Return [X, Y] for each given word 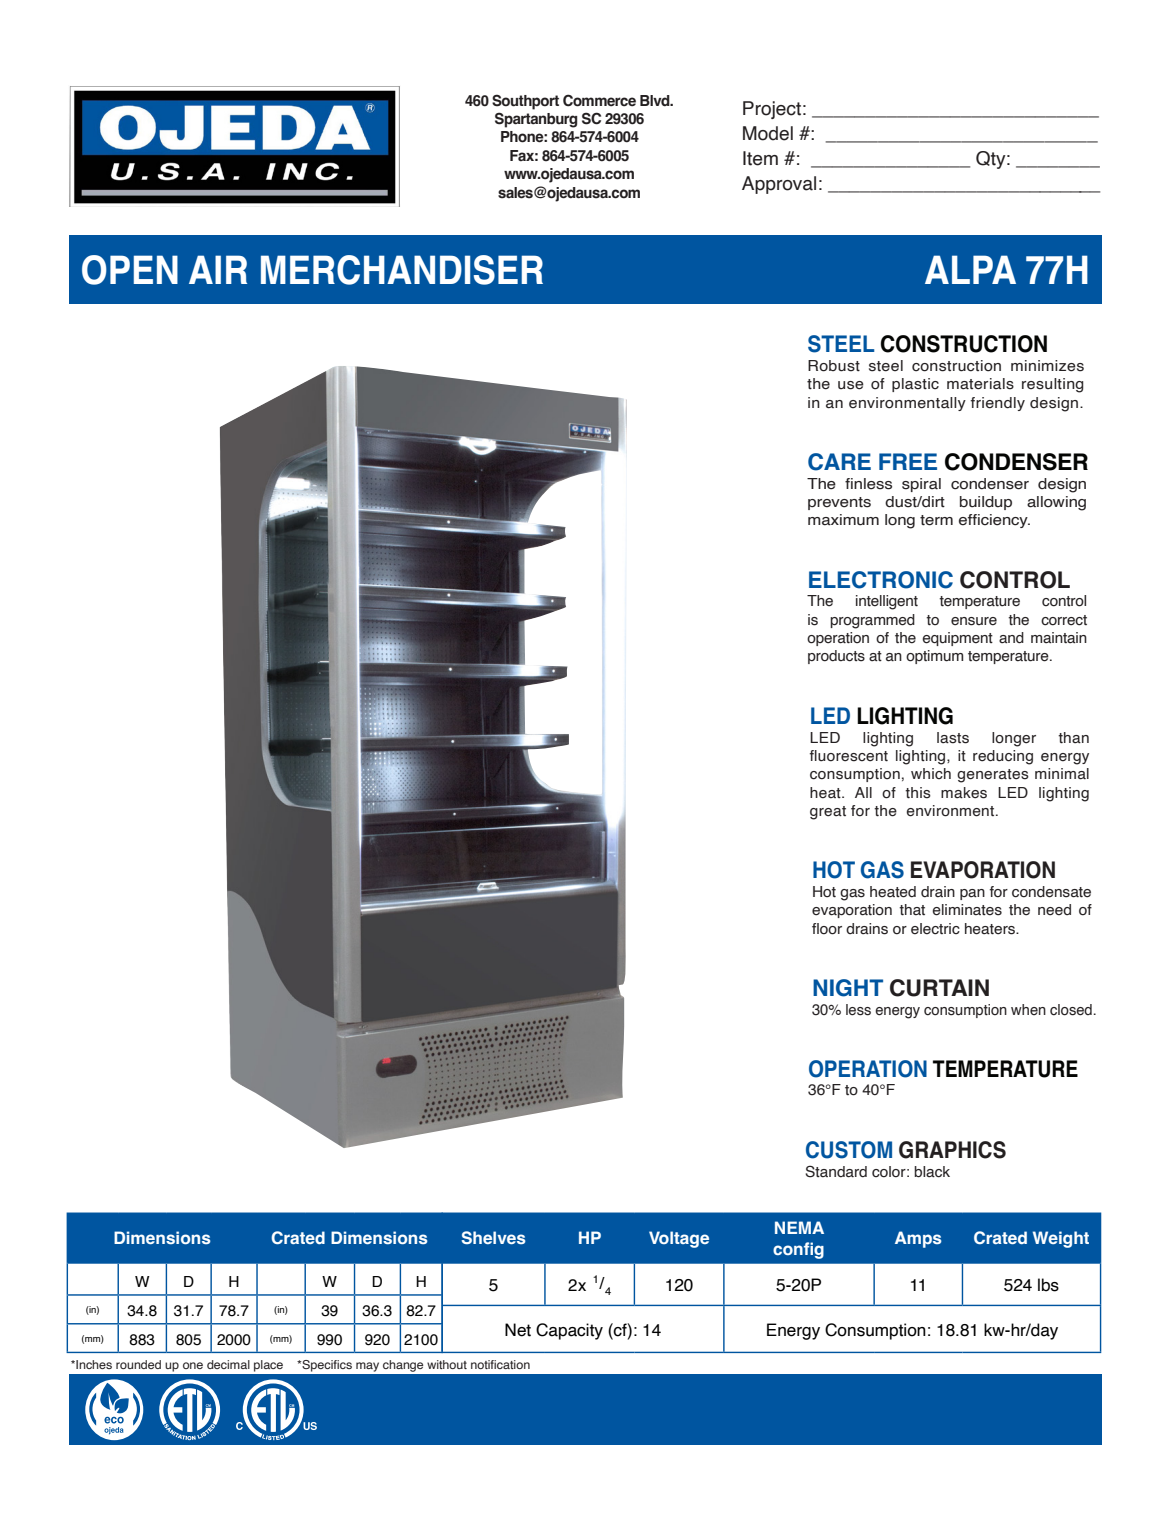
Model [768, 133]
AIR [218, 269]
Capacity [569, 1331]
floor [827, 929]
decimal [228, 1364]
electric [935, 929]
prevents [839, 503]
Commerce [599, 100]
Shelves [493, 1237]
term [936, 520]
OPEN [130, 270]
